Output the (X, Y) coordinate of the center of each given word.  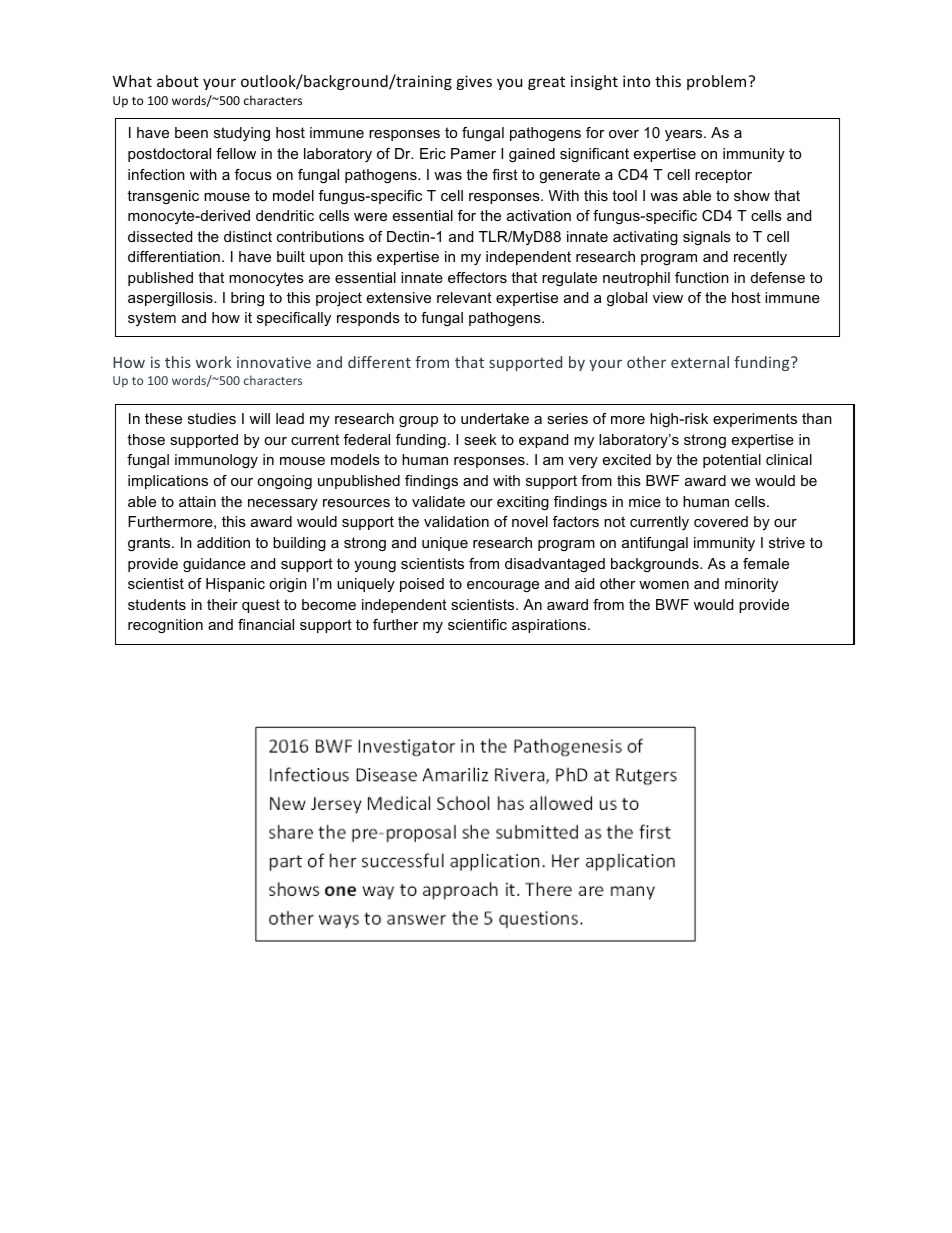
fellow (236, 153)
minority (751, 585)
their (222, 604)
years (685, 135)
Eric (433, 153)
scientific (477, 624)
